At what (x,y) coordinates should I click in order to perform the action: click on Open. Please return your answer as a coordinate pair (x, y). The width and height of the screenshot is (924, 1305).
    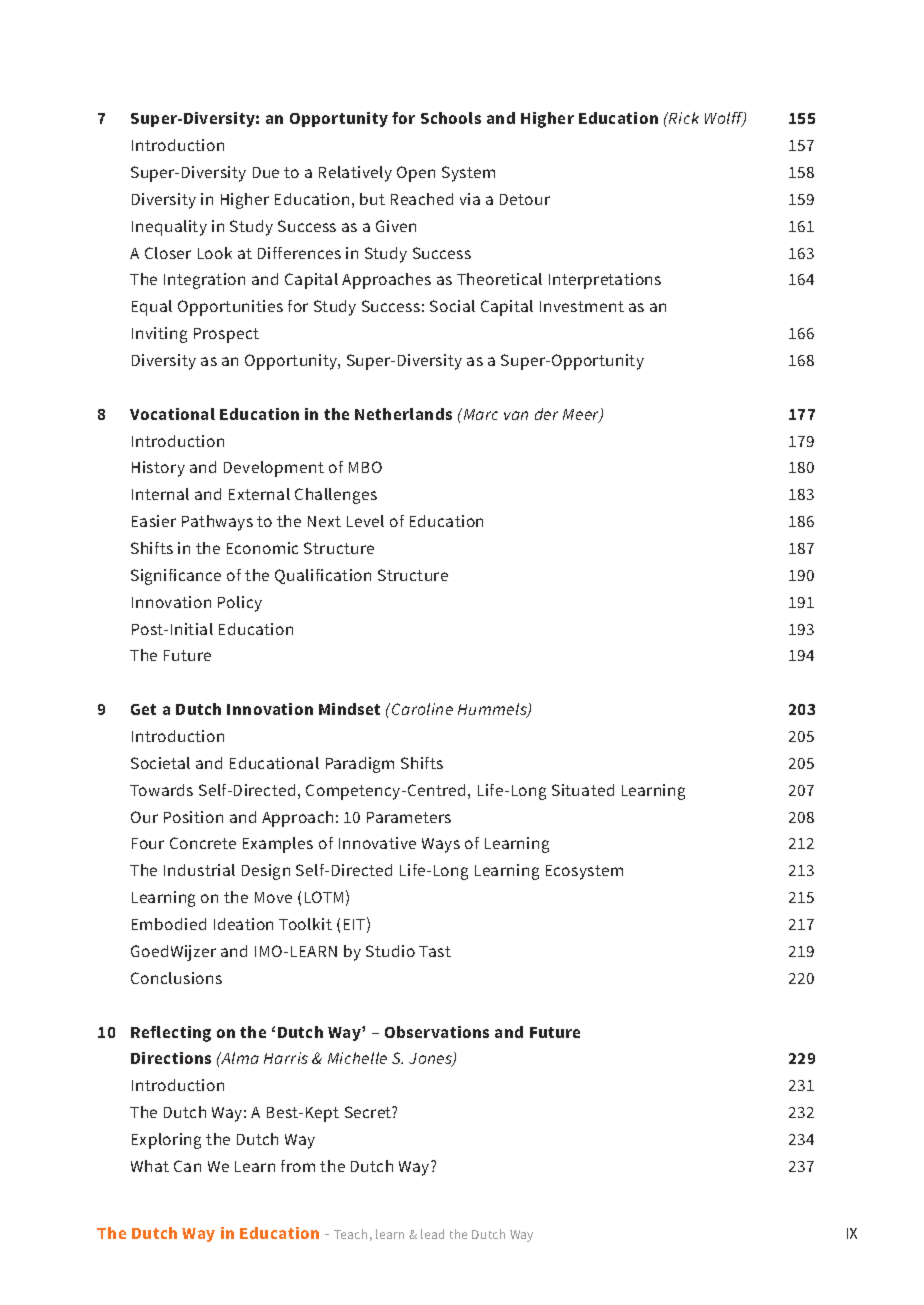
    Looking at the image, I should click on (416, 174).
